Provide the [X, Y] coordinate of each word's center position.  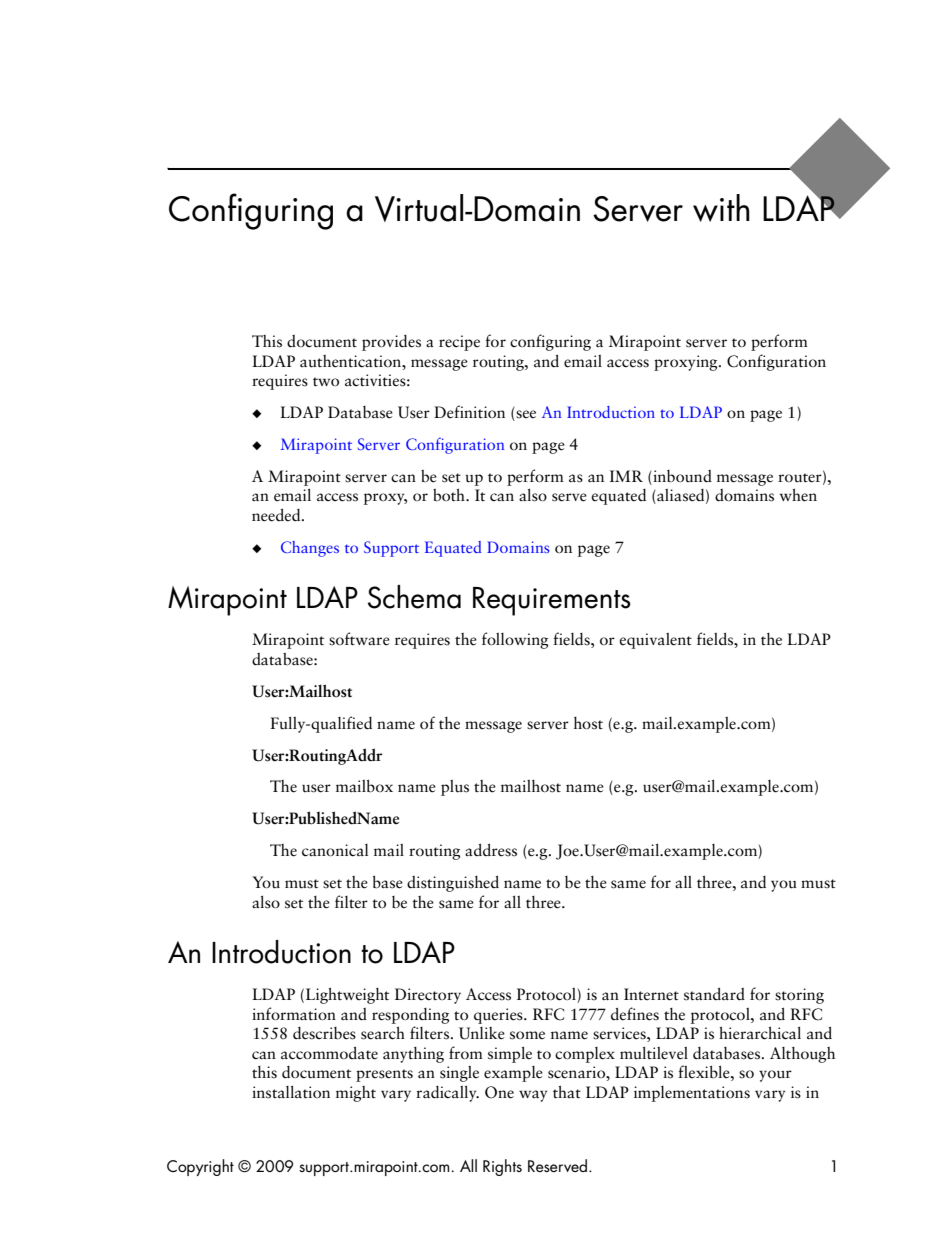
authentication [352, 361]
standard [714, 994]
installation [291, 1092]
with [721, 208]
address [491, 850]
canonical [335, 850]
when [798, 495]
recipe [459, 343]
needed [277, 515]
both [450, 495]
